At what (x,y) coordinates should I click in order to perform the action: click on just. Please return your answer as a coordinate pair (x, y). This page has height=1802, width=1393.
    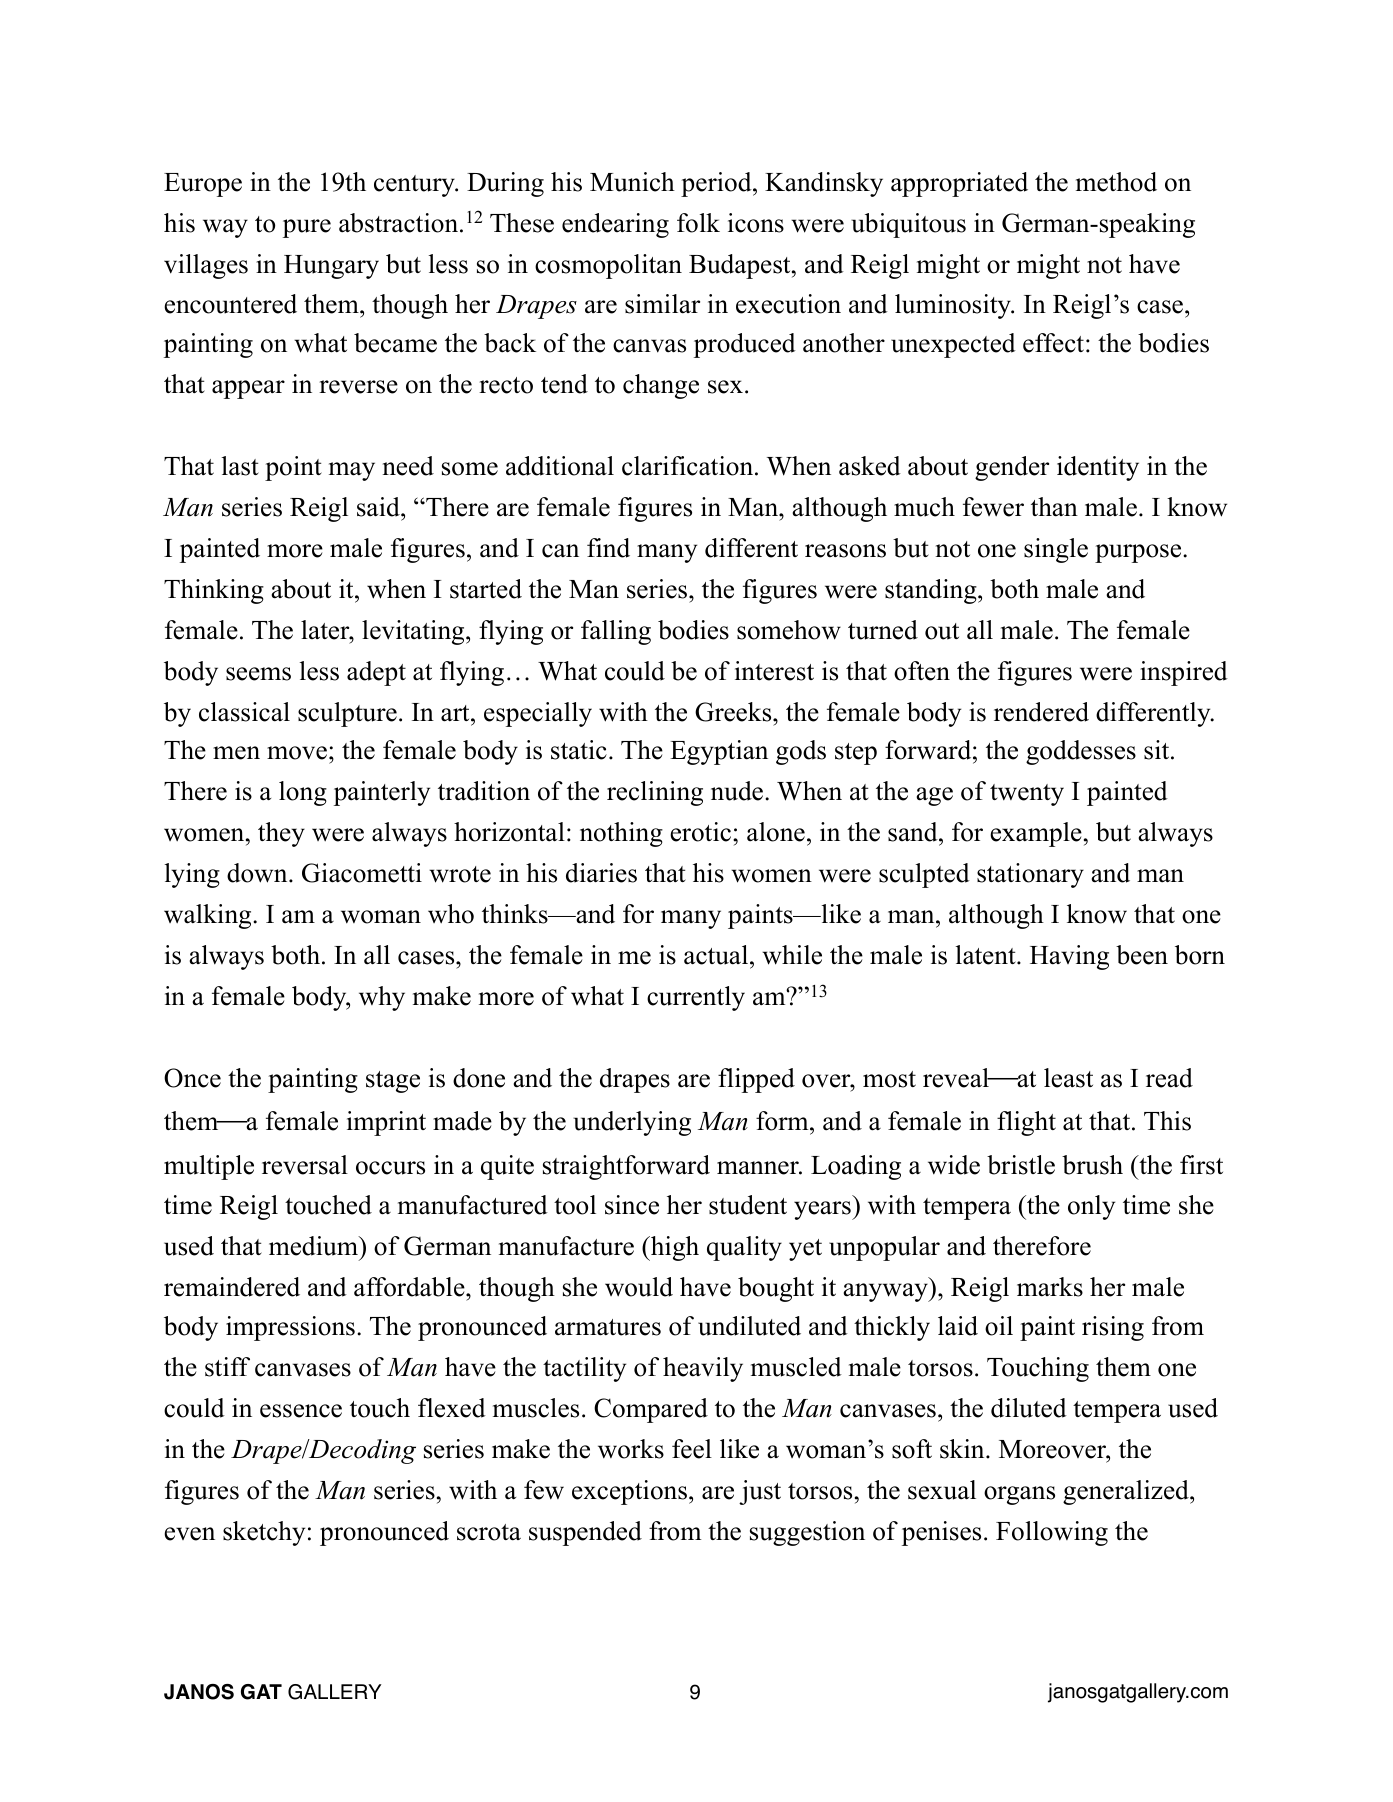
    Looking at the image, I should click on (760, 1492).
